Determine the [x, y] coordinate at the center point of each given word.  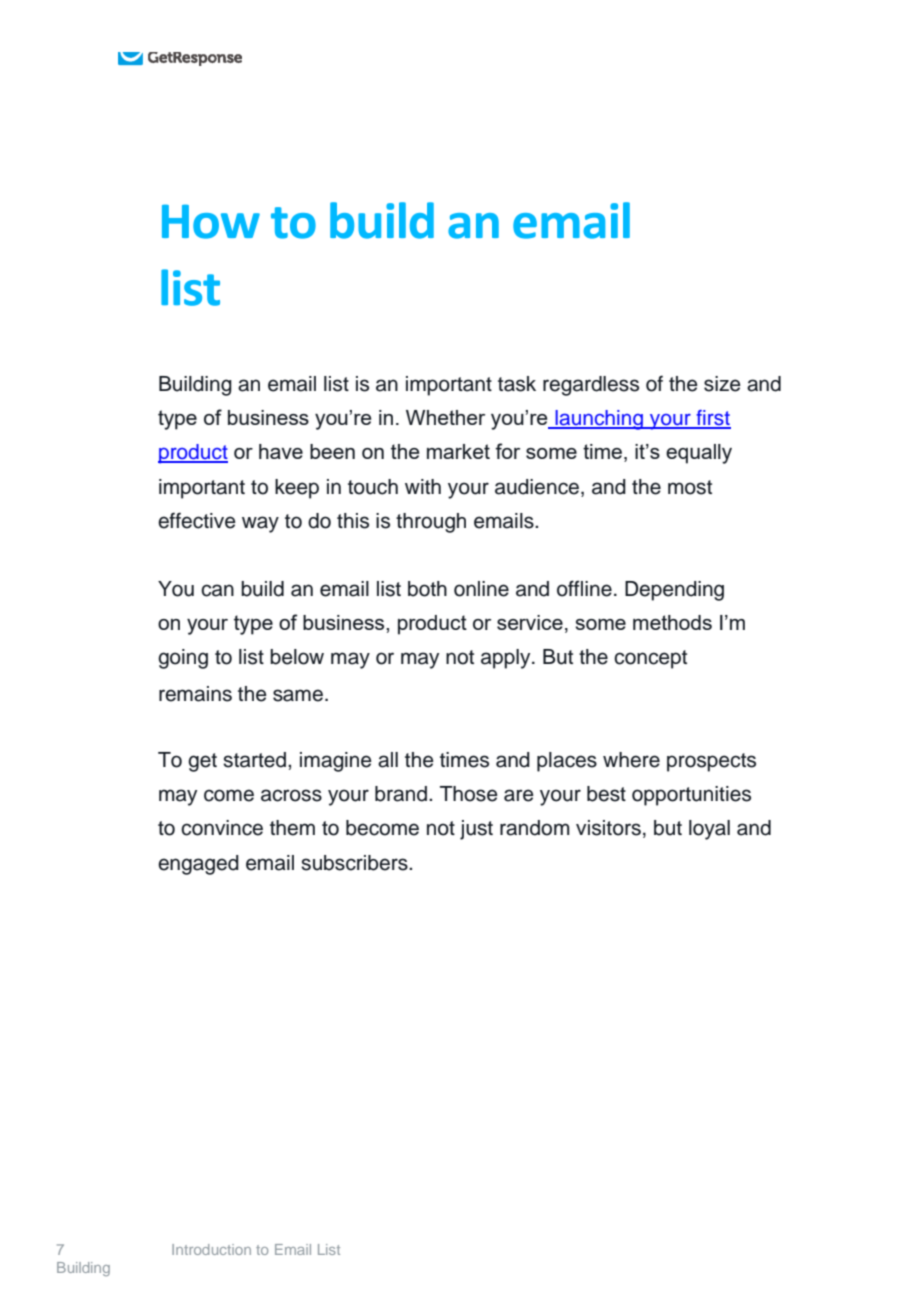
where [631, 760]
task [517, 384]
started [256, 760]
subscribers [355, 863]
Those [469, 794]
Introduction [211, 1249]
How [211, 221]
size [722, 384]
